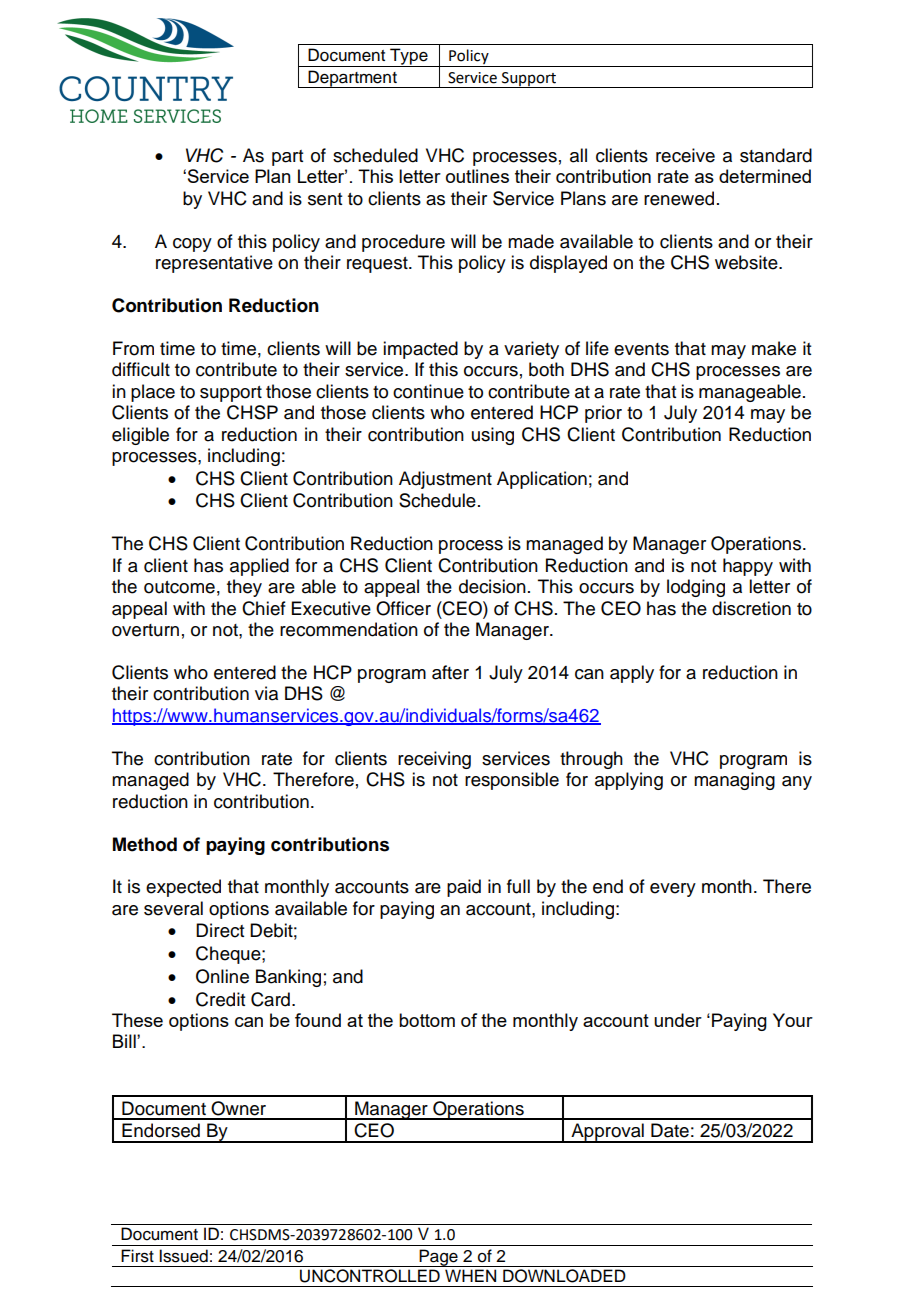 Image resolution: width=924 pixels, height=1308 pixels. Describe the element at coordinates (434, 760) in the document. I see `receiving` at that location.
